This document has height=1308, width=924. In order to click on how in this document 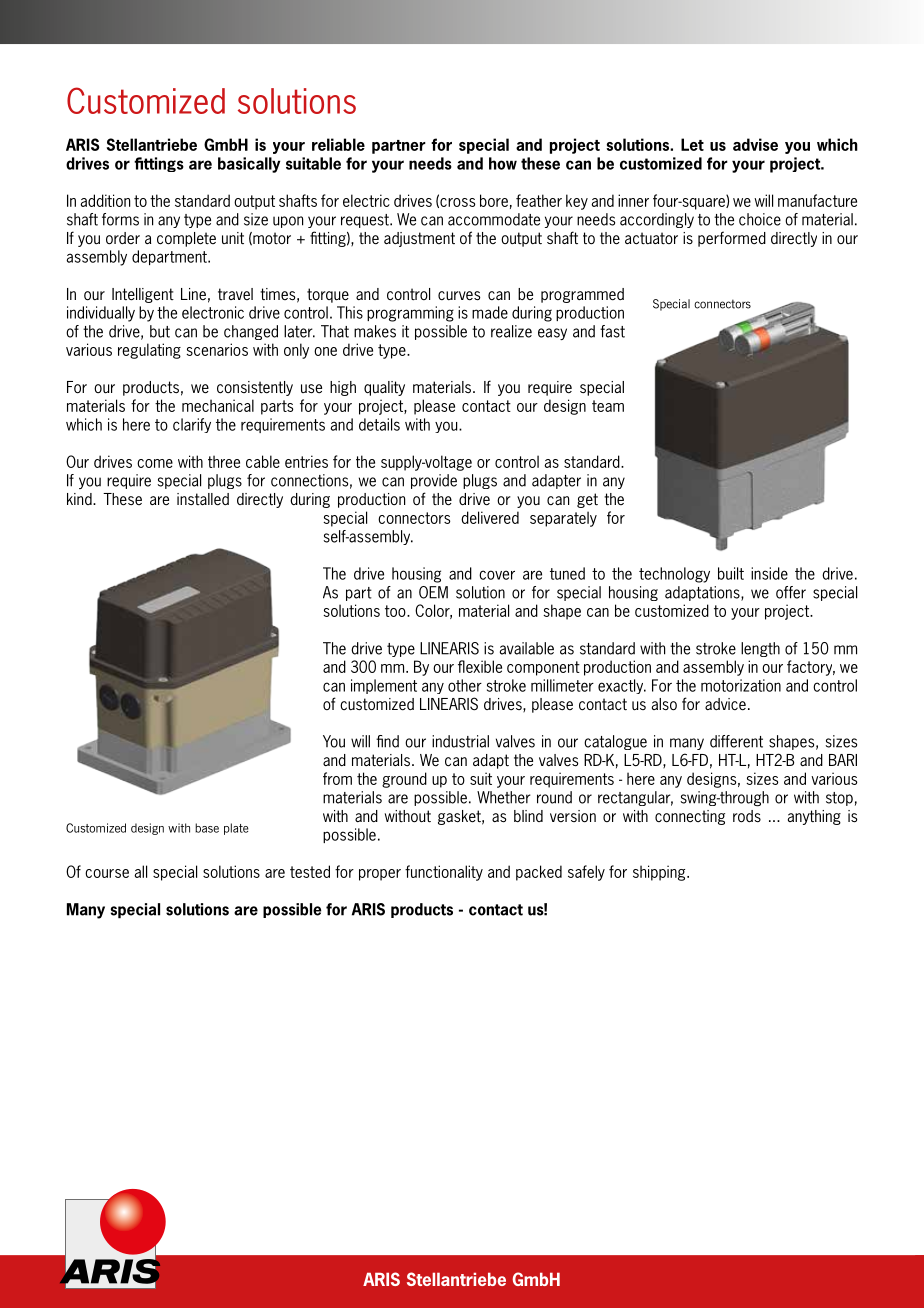, I will do `click(503, 163)`.
